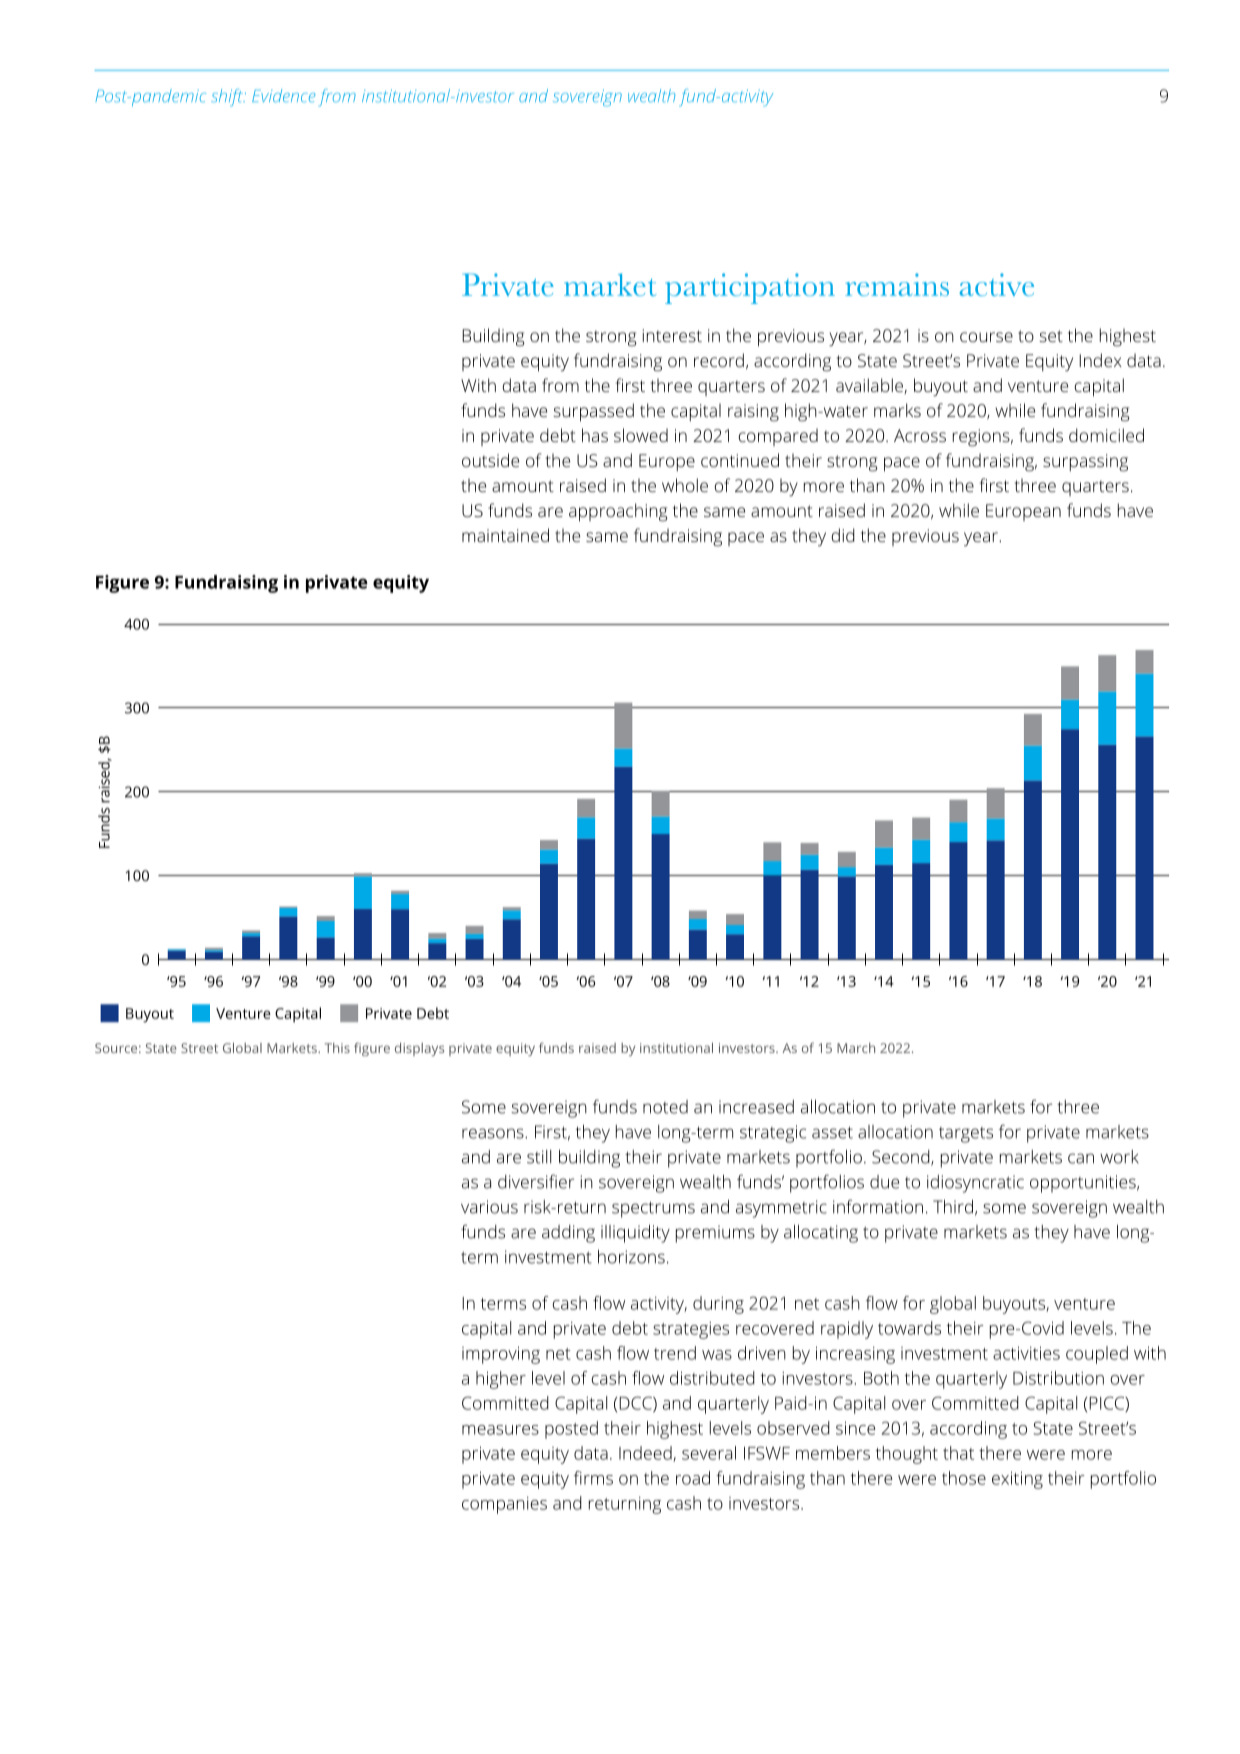  Describe the element at coordinates (505, 535) in the document. I see `maintained` at that location.
